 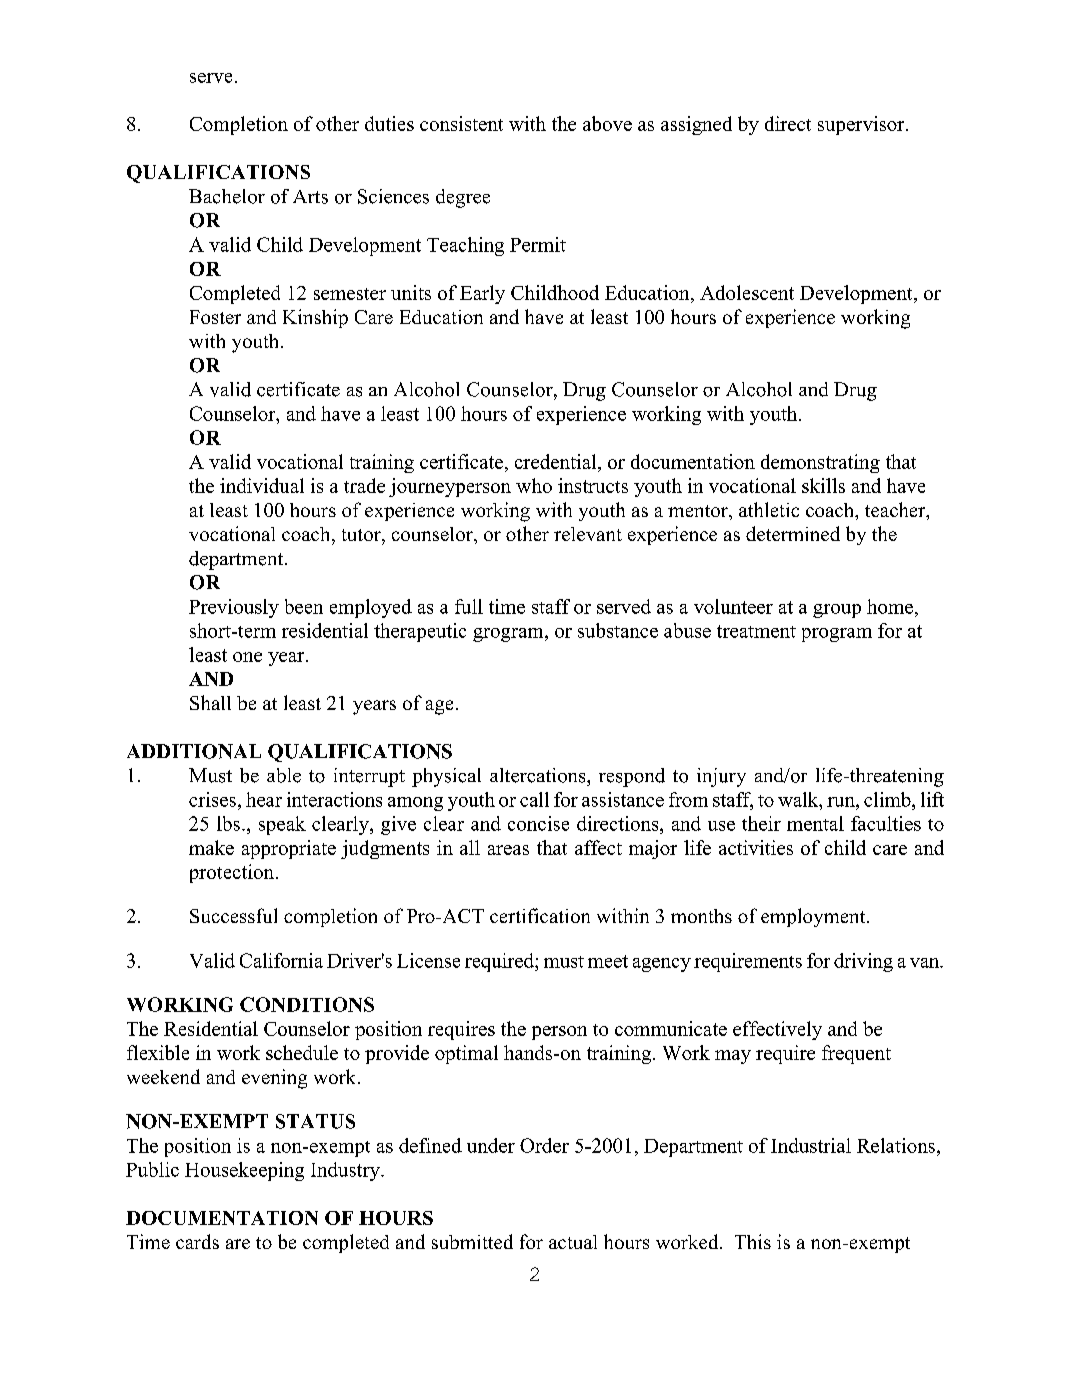 What do you see at coordinates (247, 657) in the screenshot?
I see `one` at bounding box center [247, 657].
